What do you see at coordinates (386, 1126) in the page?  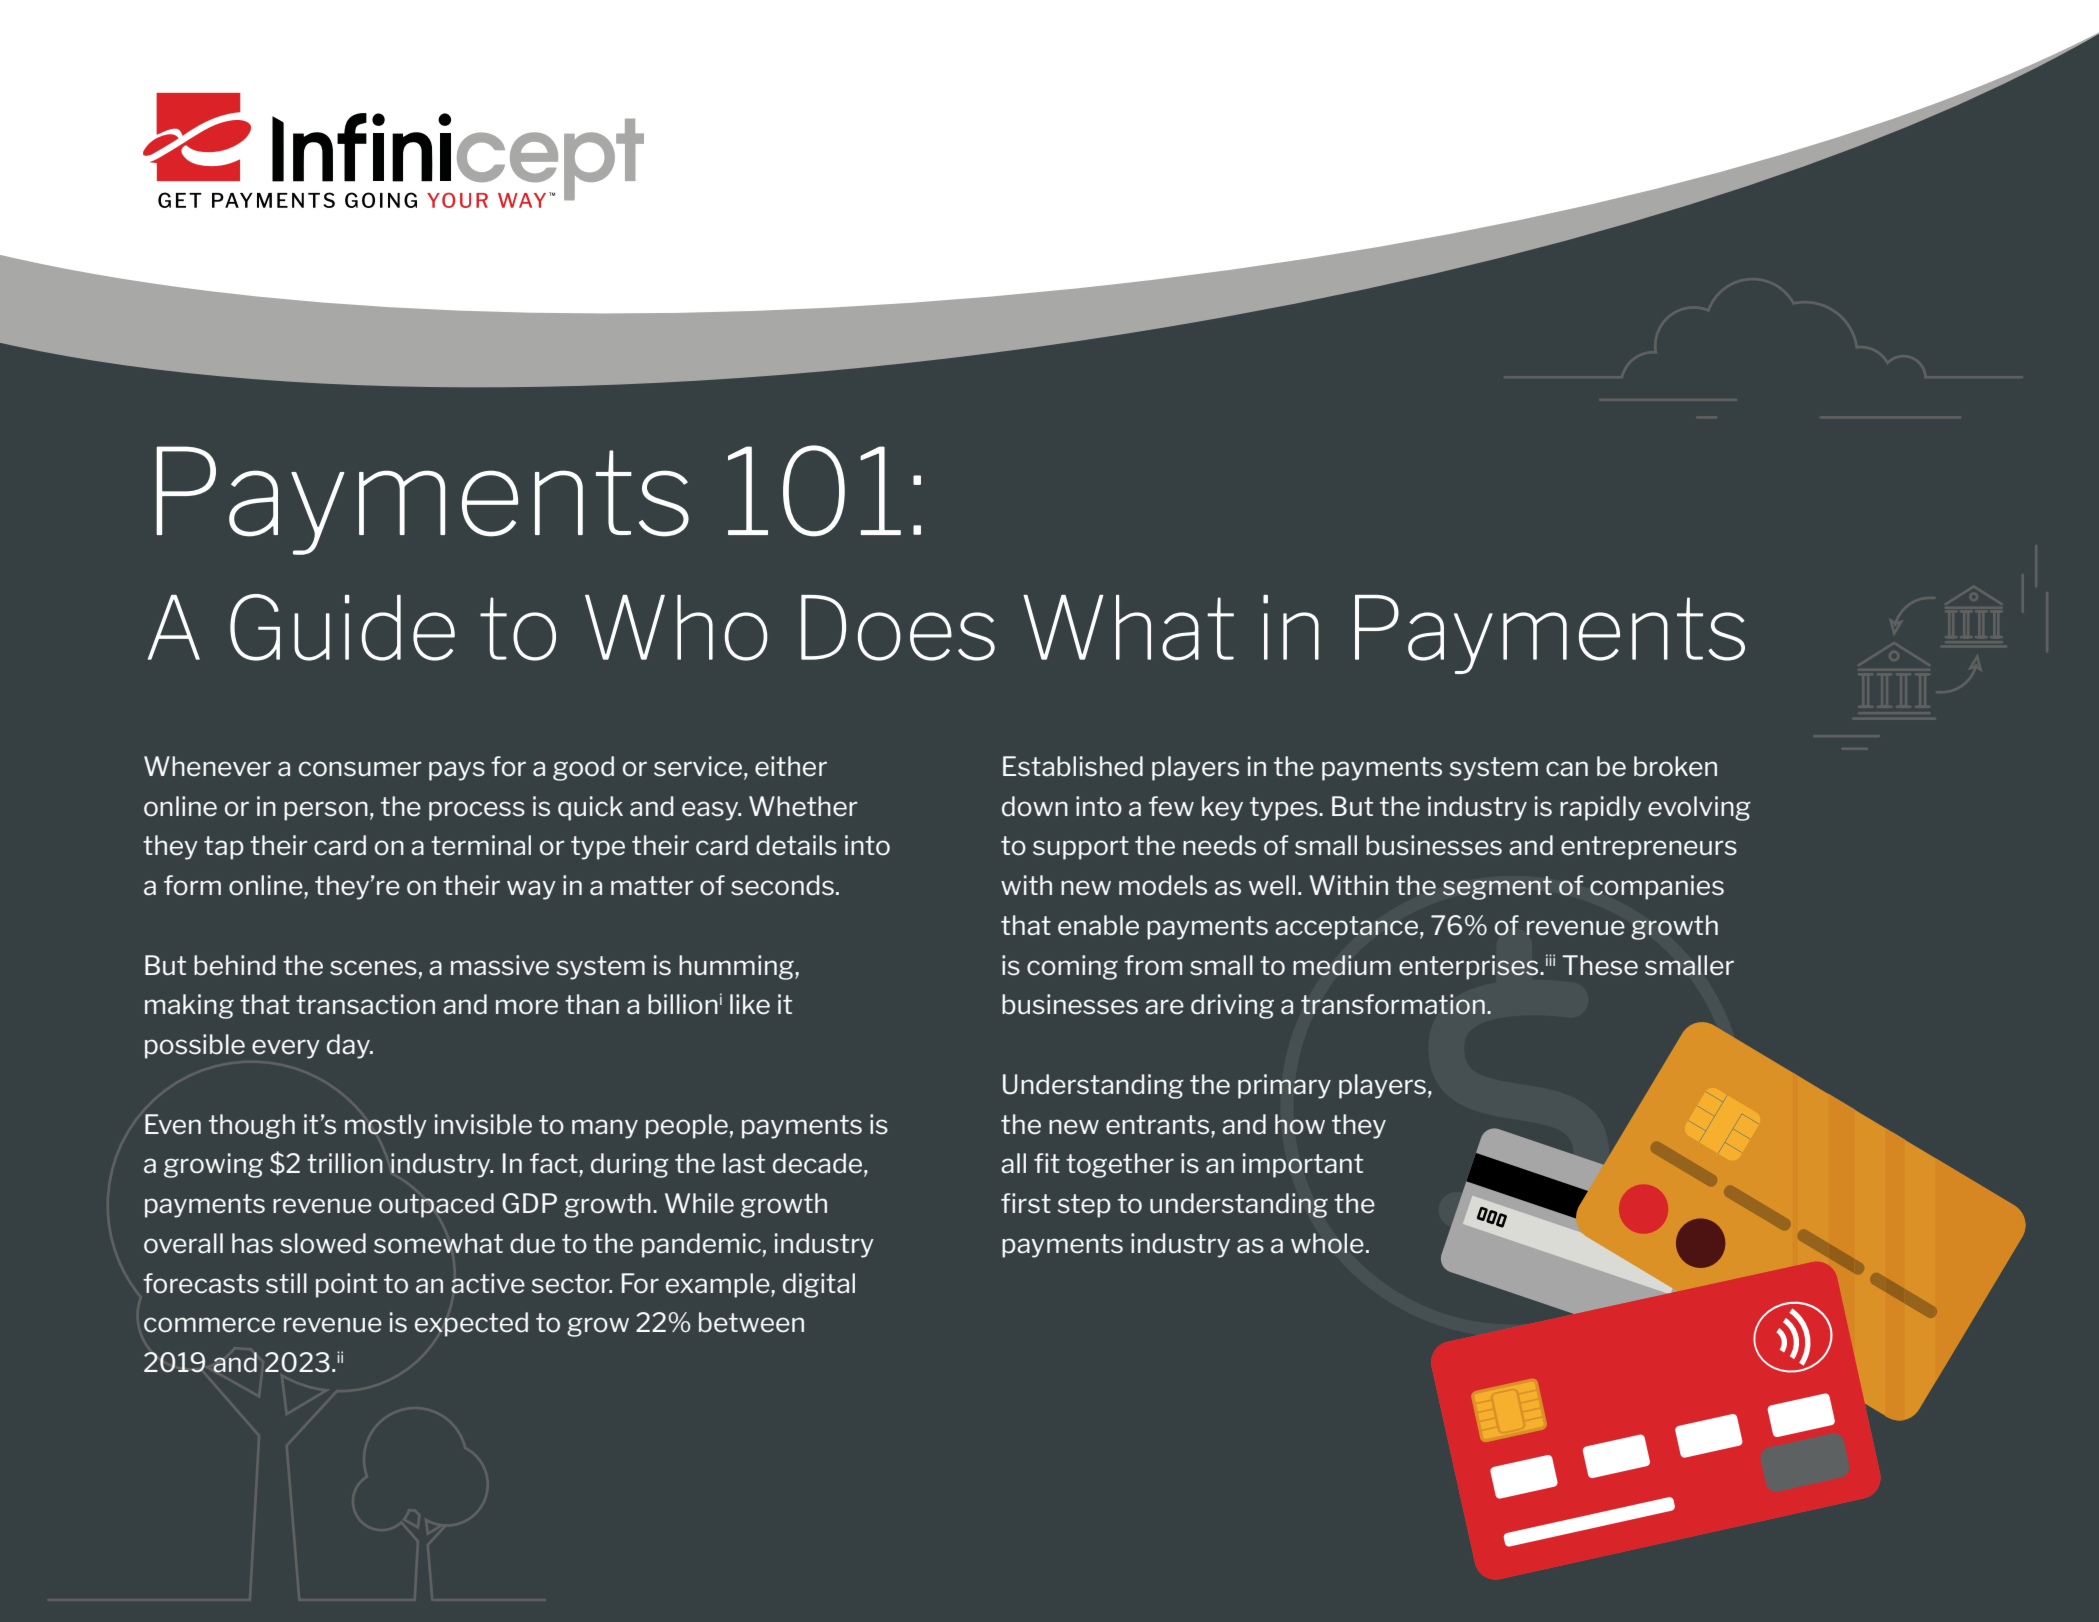 I see `mostly` at bounding box center [386, 1126].
